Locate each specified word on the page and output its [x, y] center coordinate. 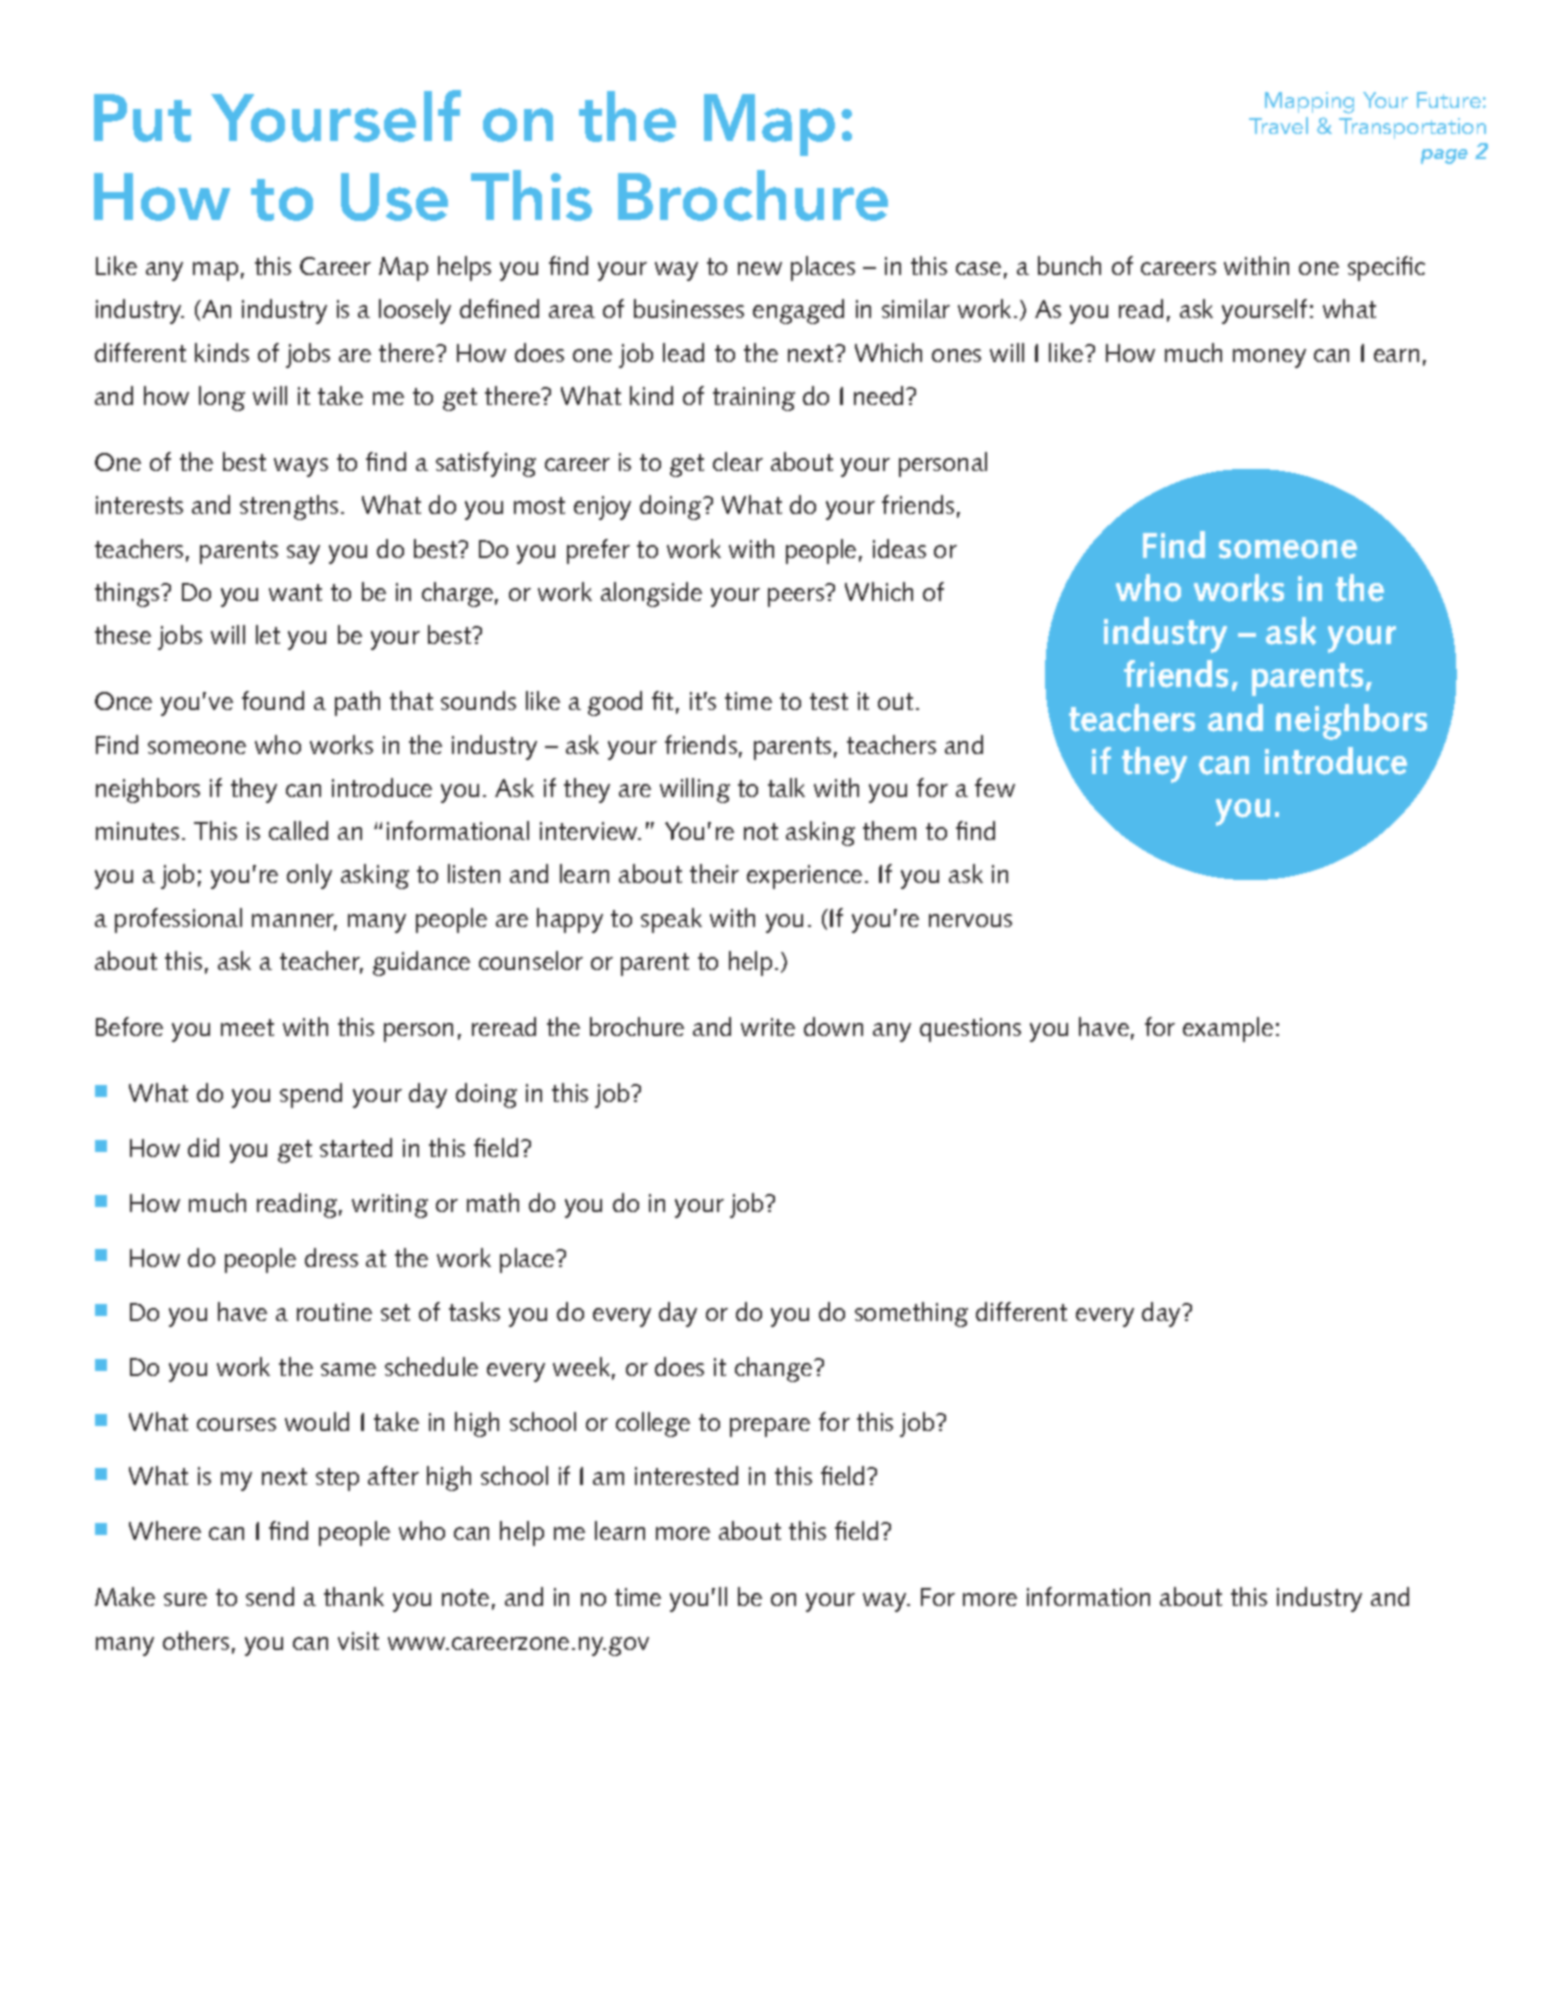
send [270, 1596]
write [768, 1027]
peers [796, 597]
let [268, 634]
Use [394, 197]
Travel [1278, 125]
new [760, 268]
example [1228, 1029]
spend [311, 1095]
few [995, 787]
